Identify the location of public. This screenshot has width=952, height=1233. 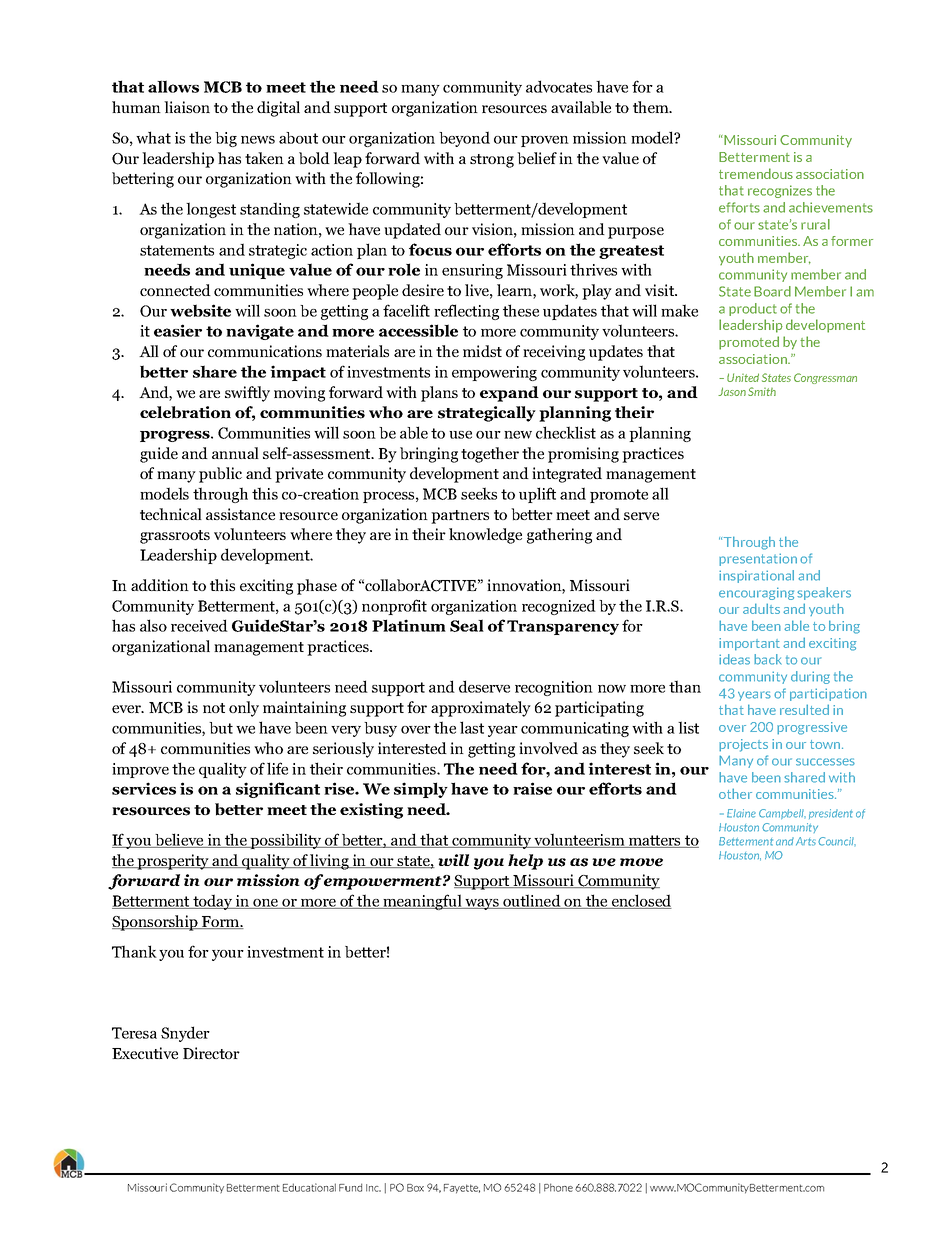
(220, 475).
